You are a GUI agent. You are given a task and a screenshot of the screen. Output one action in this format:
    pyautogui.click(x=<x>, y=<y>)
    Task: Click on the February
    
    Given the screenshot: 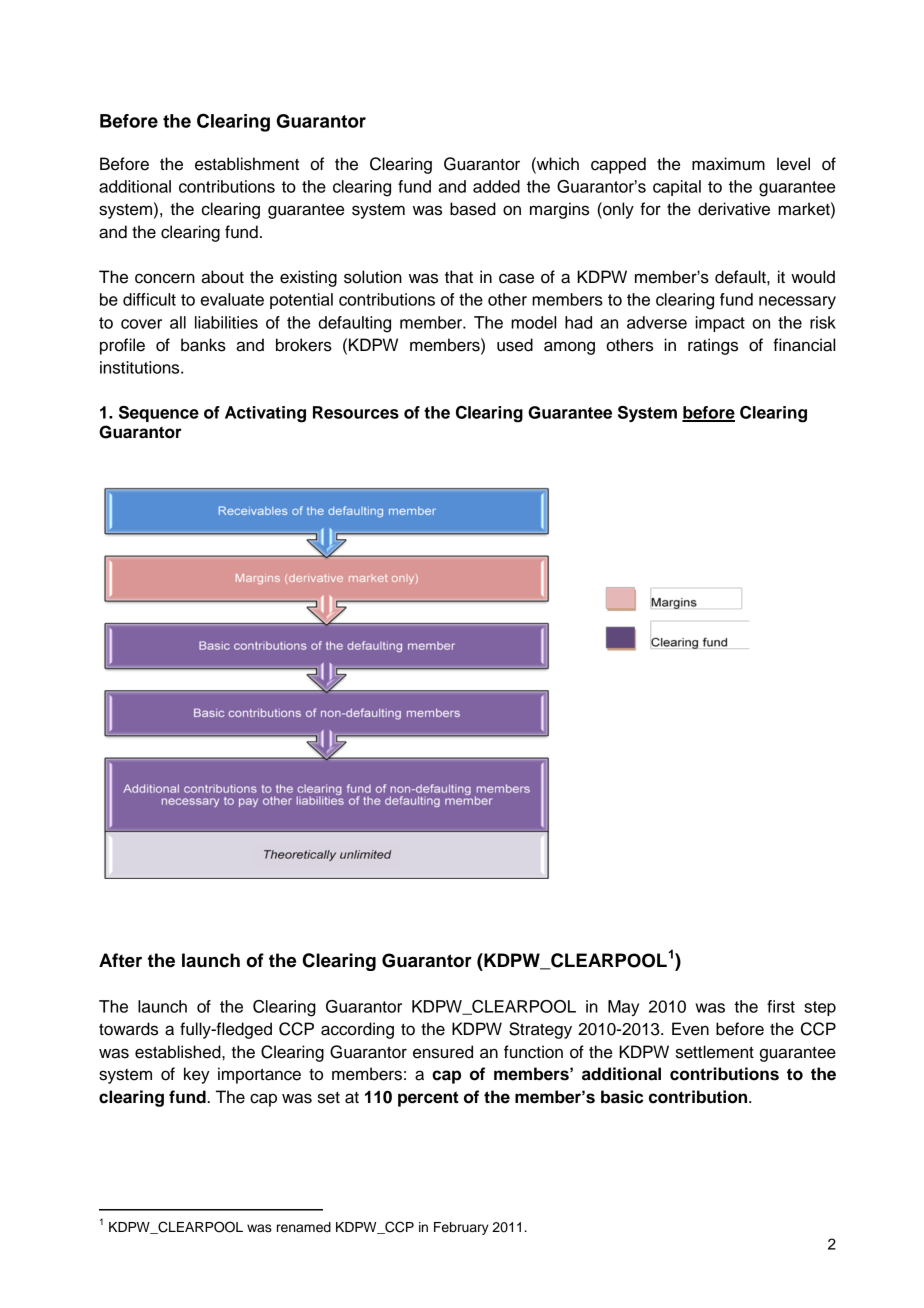 What is the action you would take?
    pyautogui.click(x=461, y=1228)
